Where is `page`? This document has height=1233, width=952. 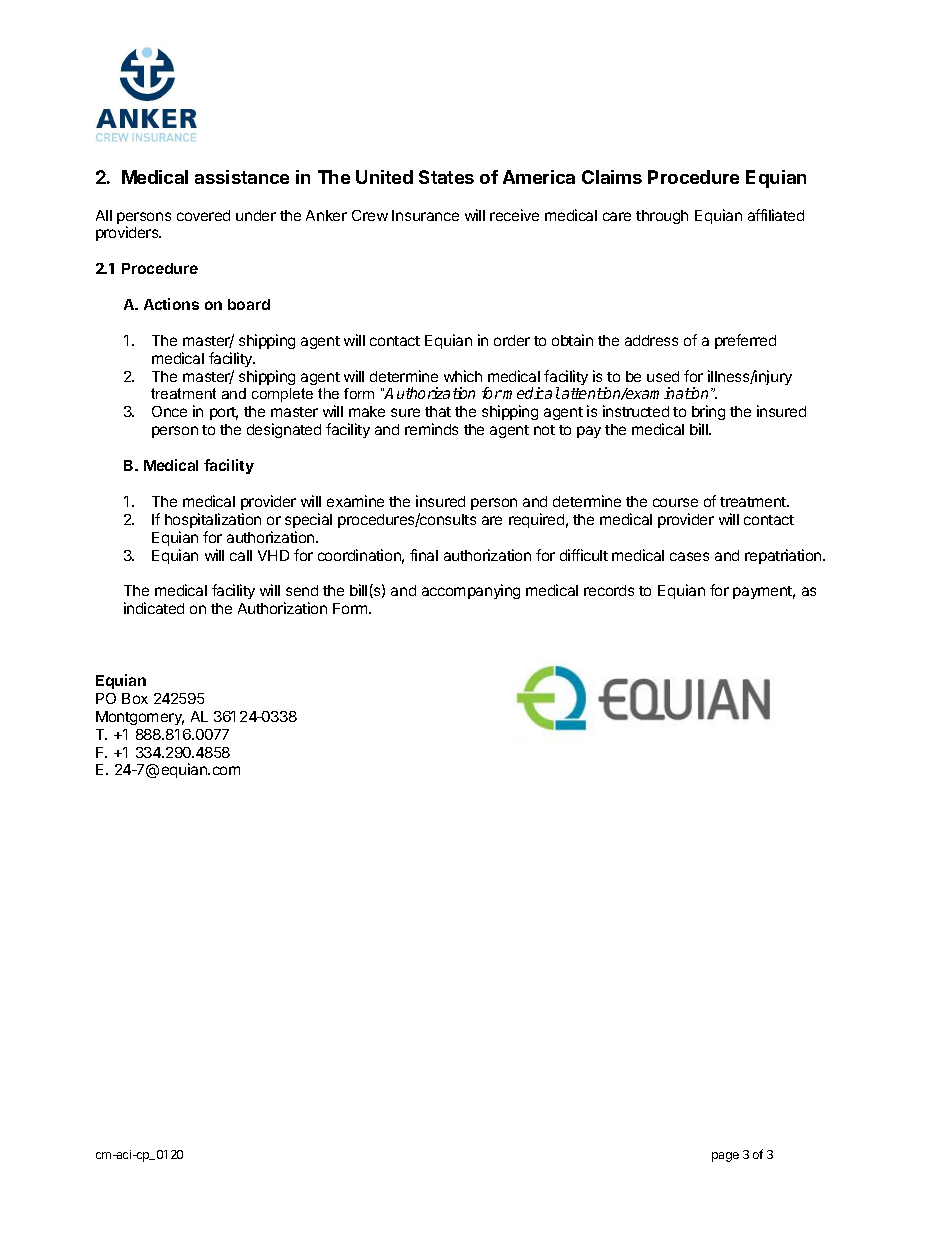
page is located at coordinates (725, 1157).
